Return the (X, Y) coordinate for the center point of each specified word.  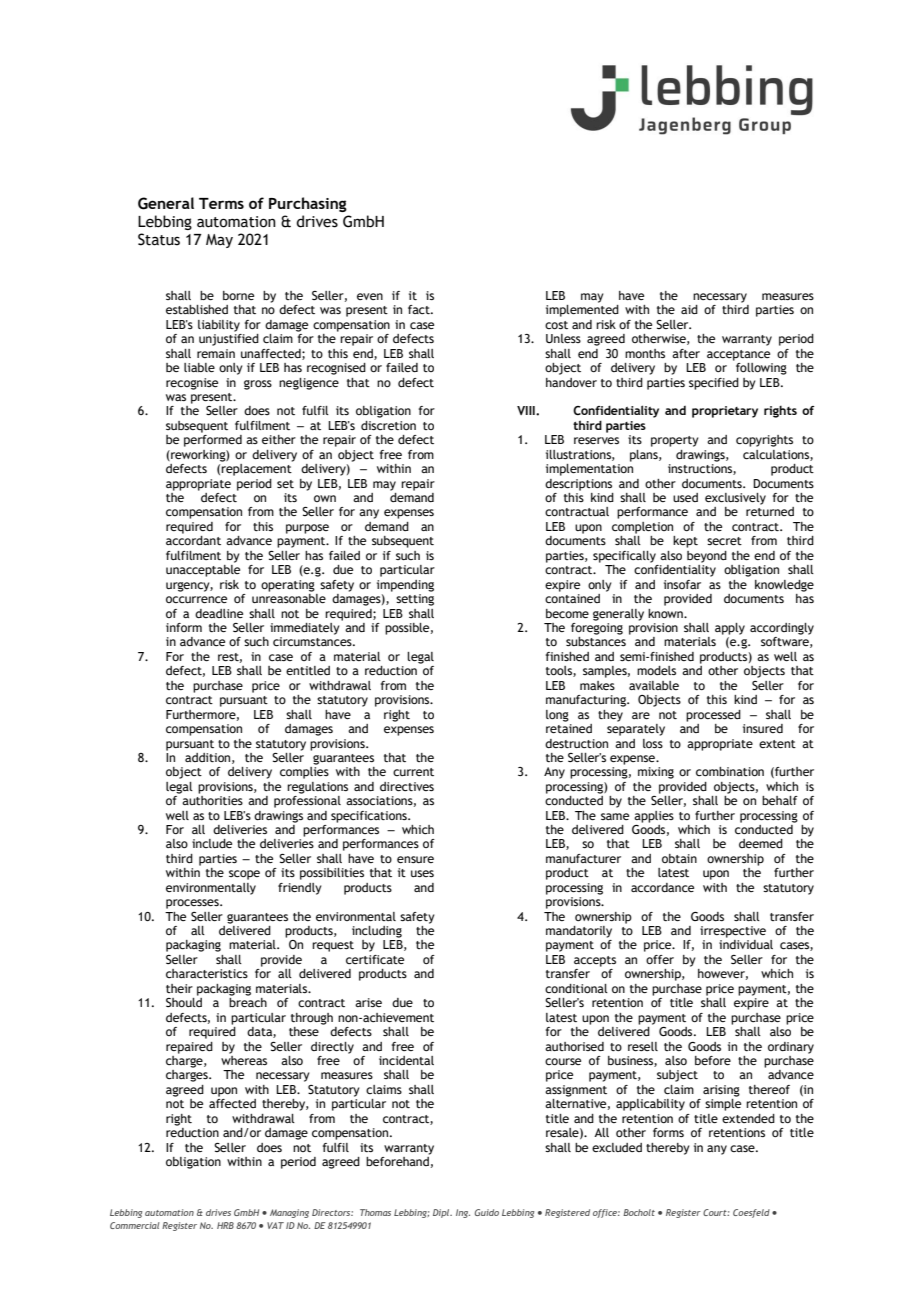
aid (689, 309)
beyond (707, 557)
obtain (679, 858)
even (370, 296)
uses (422, 873)
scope (244, 875)
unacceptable (203, 571)
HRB (225, 1225)
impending (405, 586)
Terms (221, 203)
